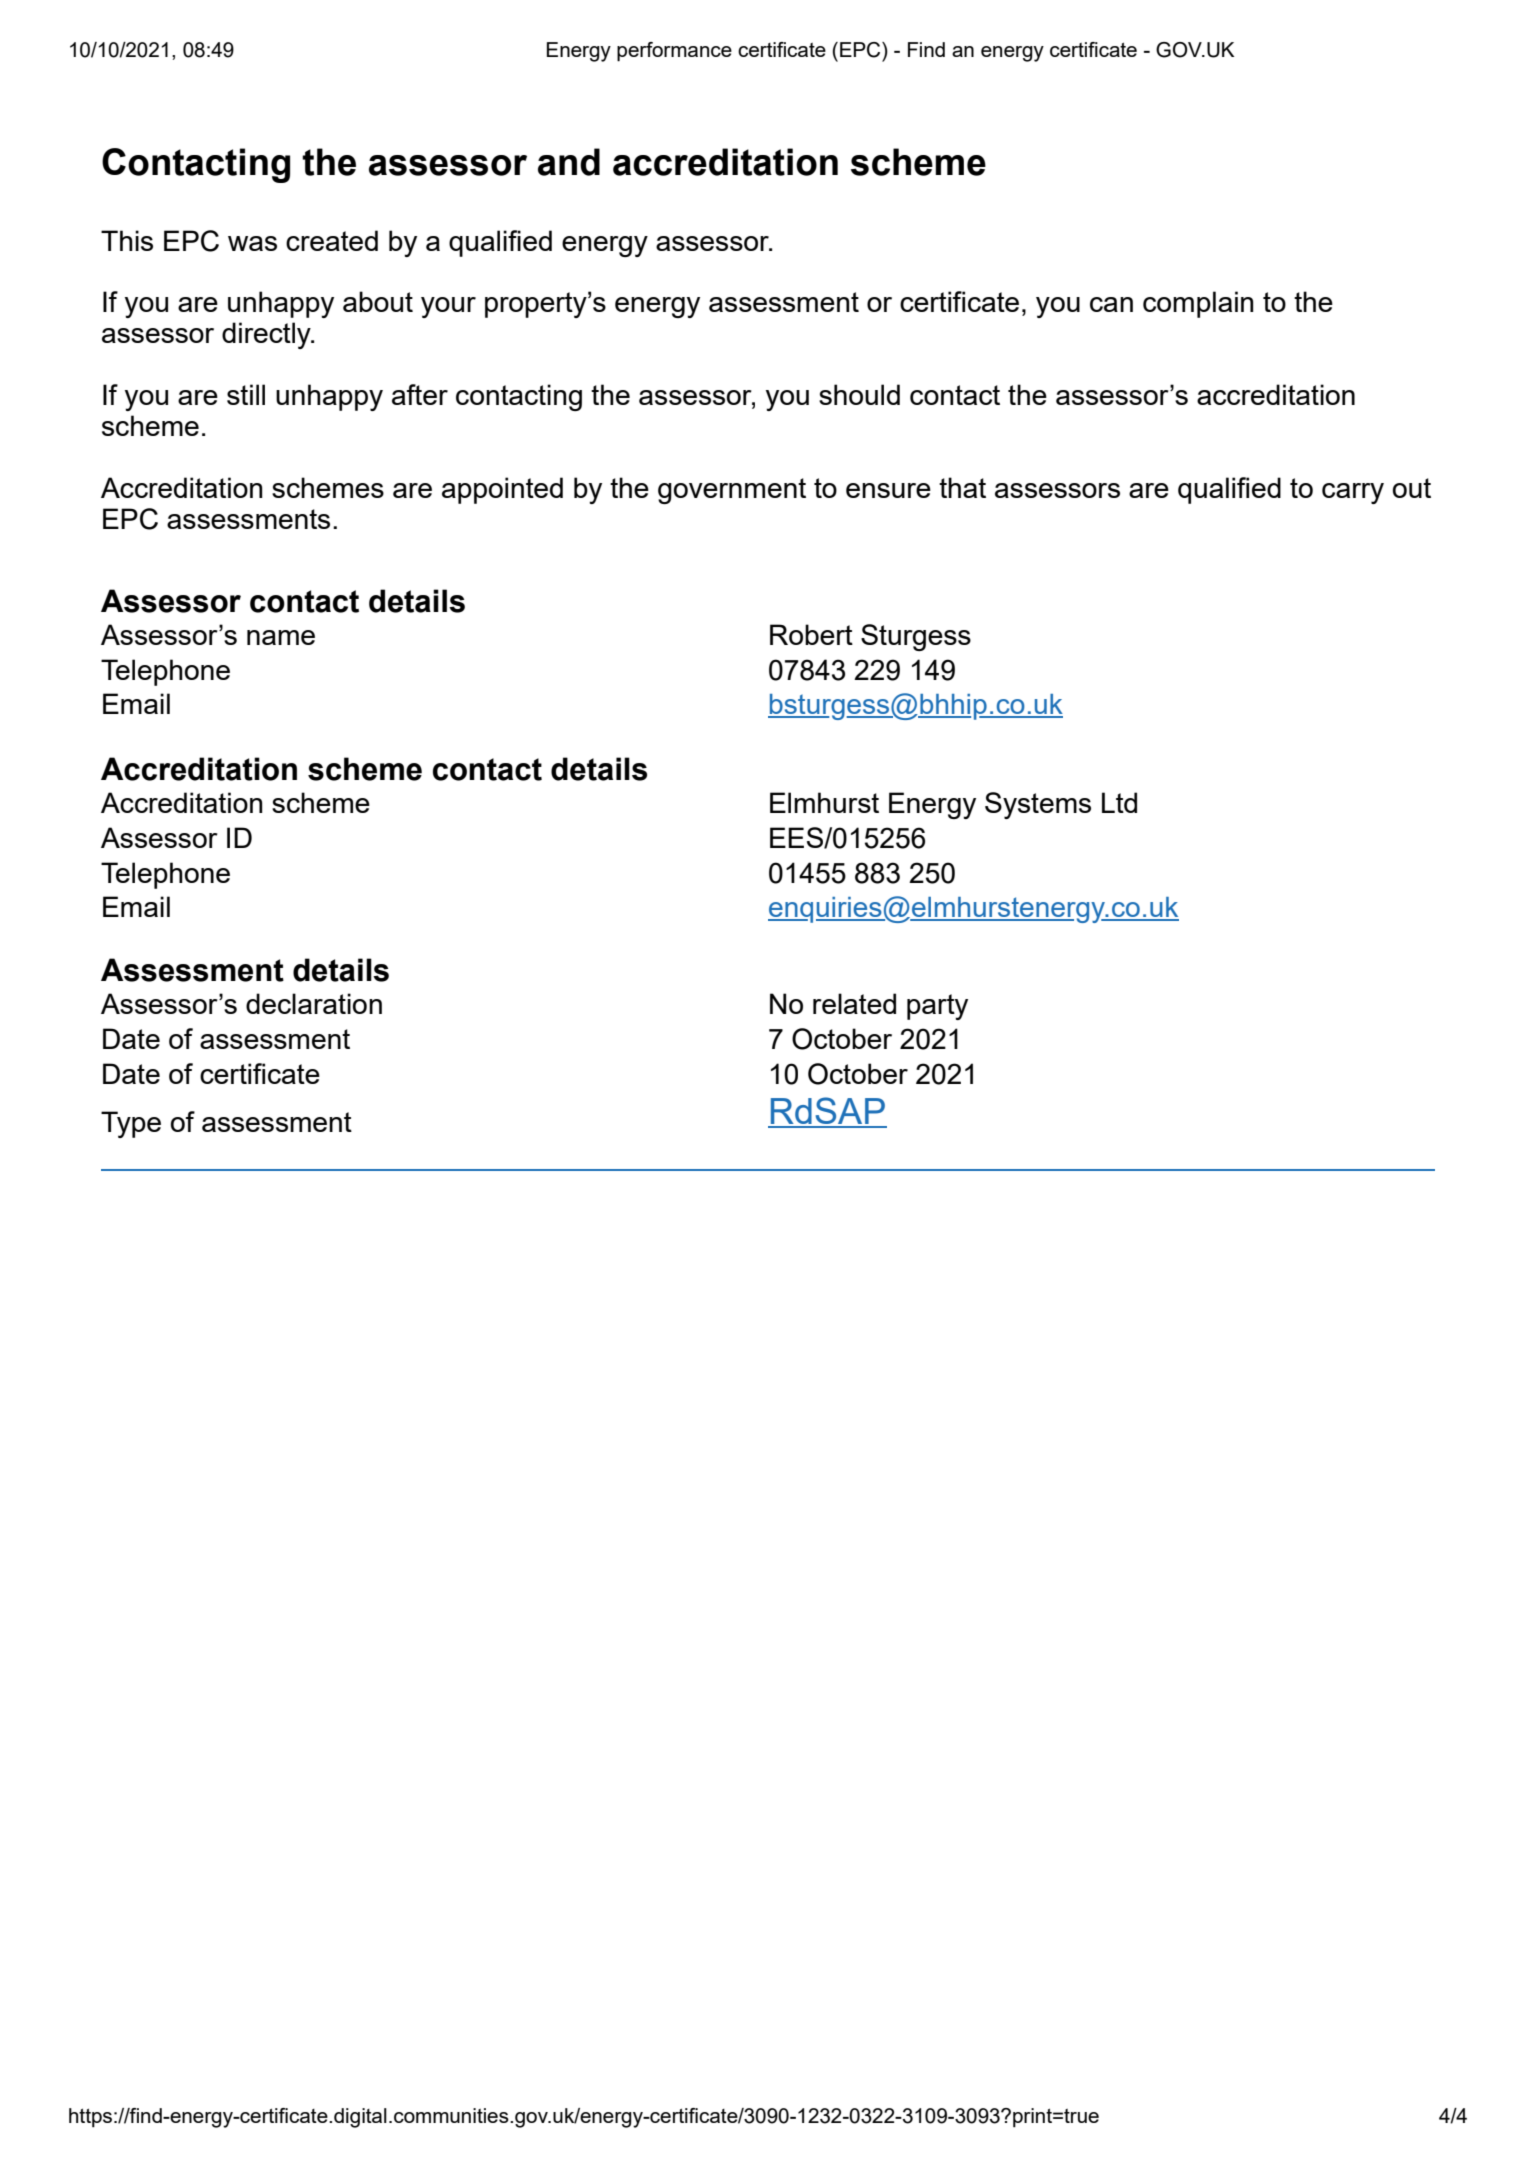 This image has height=2167, width=1536. I want to click on Ltd, so click(1119, 802).
